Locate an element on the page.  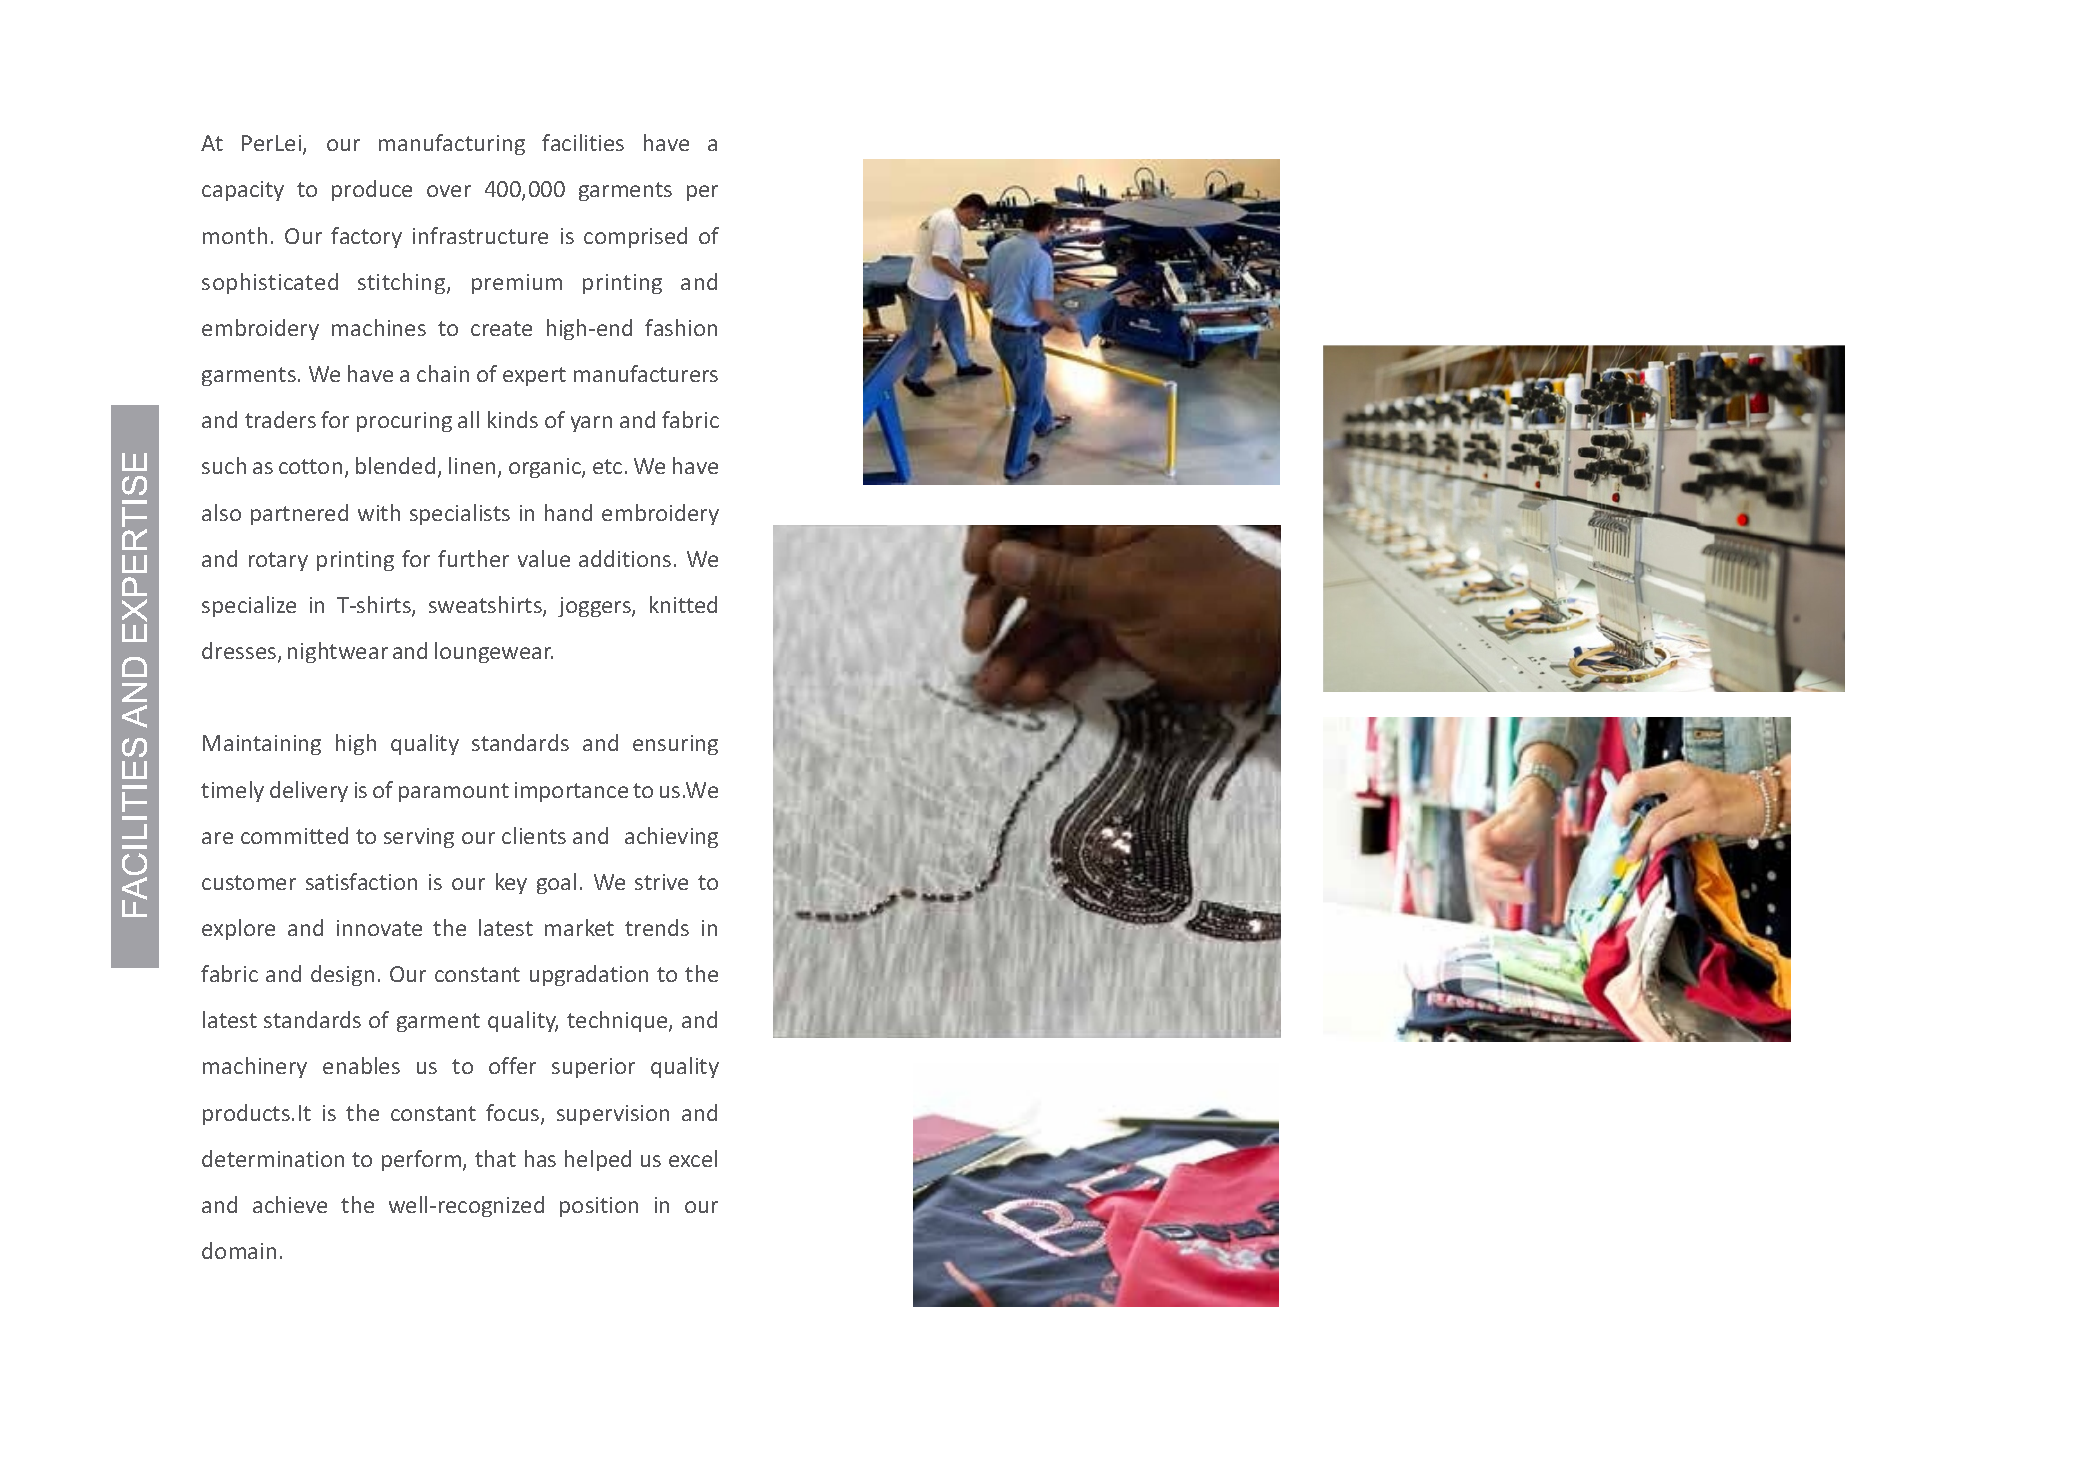
achieve is located at coordinates (290, 1204).
